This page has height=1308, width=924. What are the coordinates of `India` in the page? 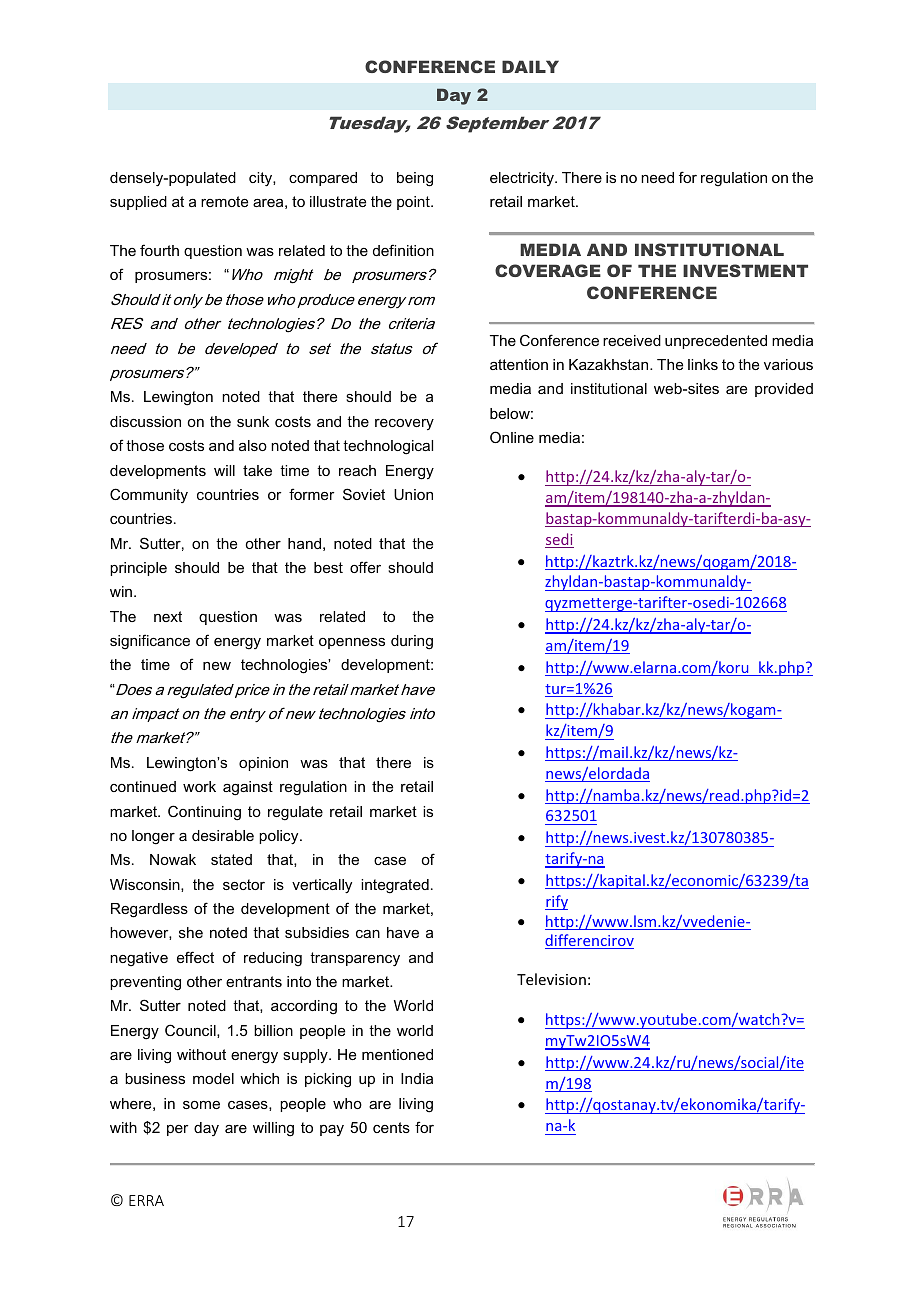 It's located at (417, 1078).
